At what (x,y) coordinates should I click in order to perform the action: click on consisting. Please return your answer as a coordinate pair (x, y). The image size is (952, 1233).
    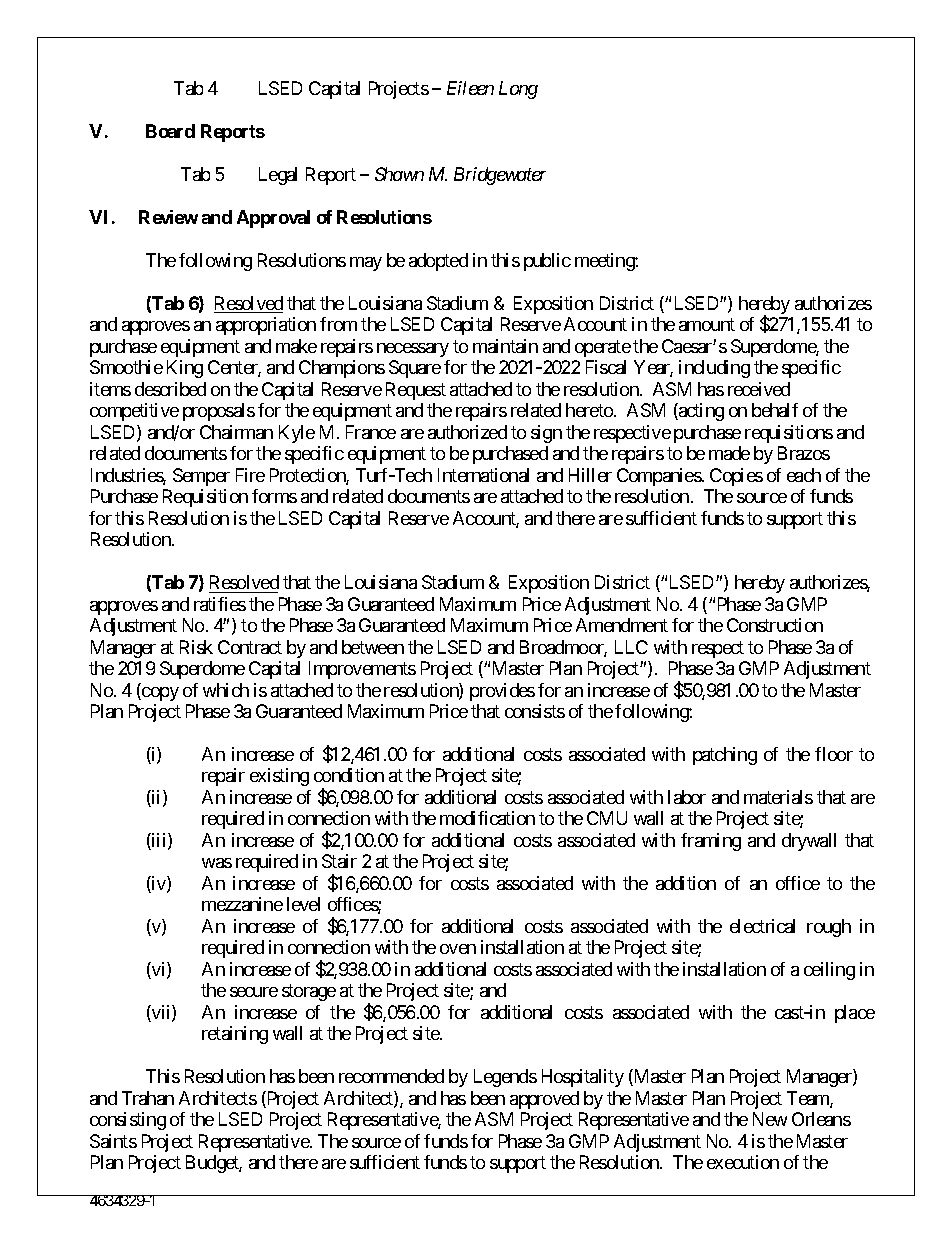
    Looking at the image, I should click on (128, 1121).
